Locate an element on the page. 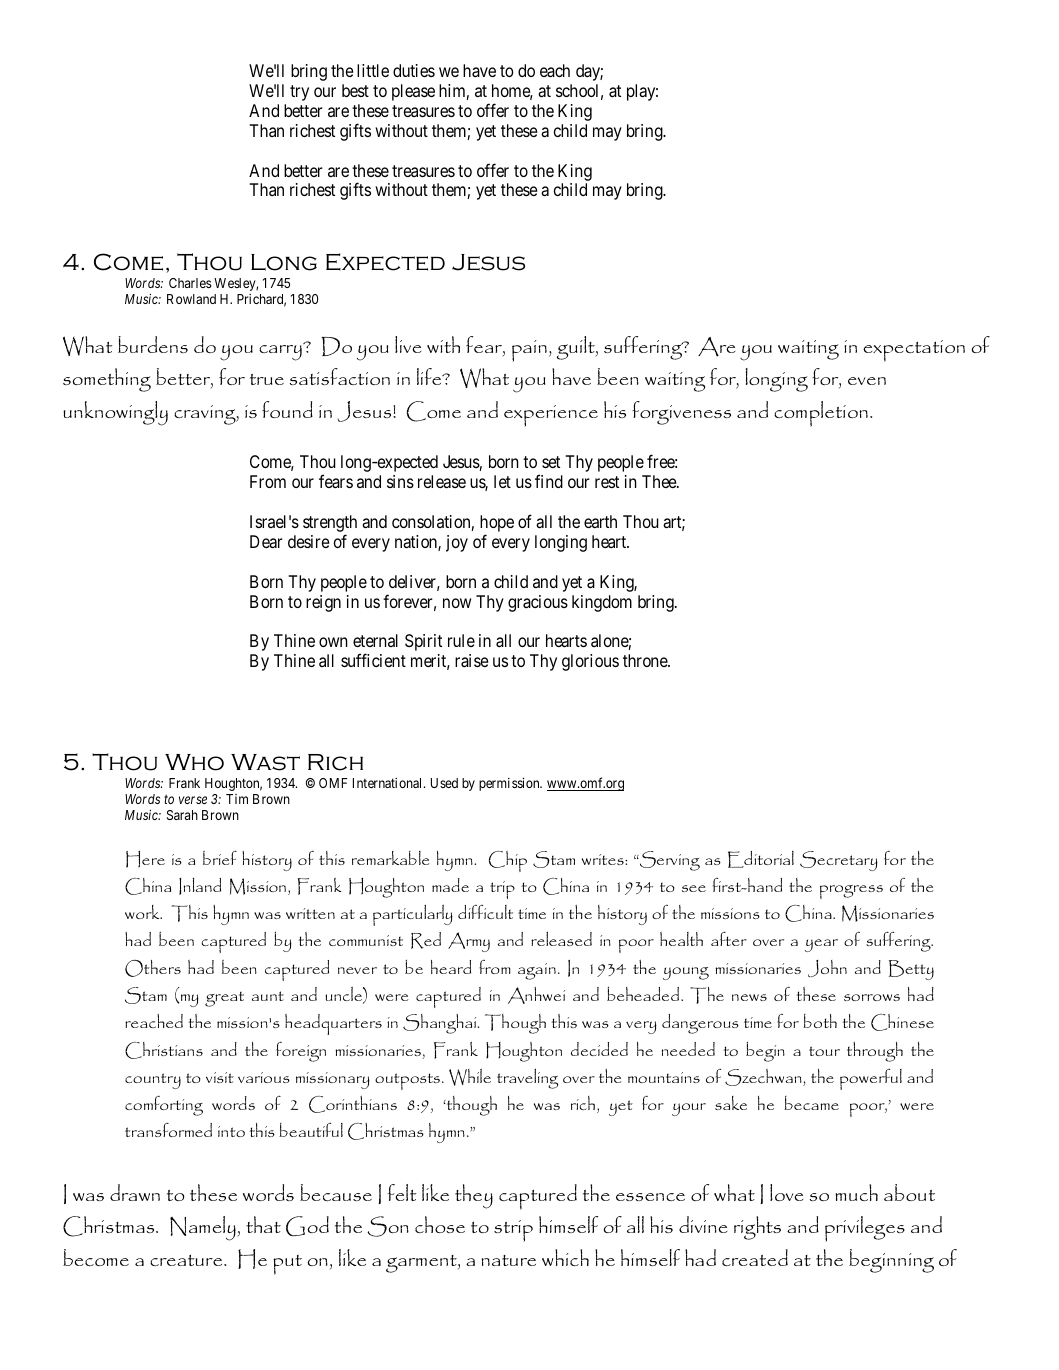 The width and height of the page is (1059, 1370). completion is located at coordinates (821, 414).
